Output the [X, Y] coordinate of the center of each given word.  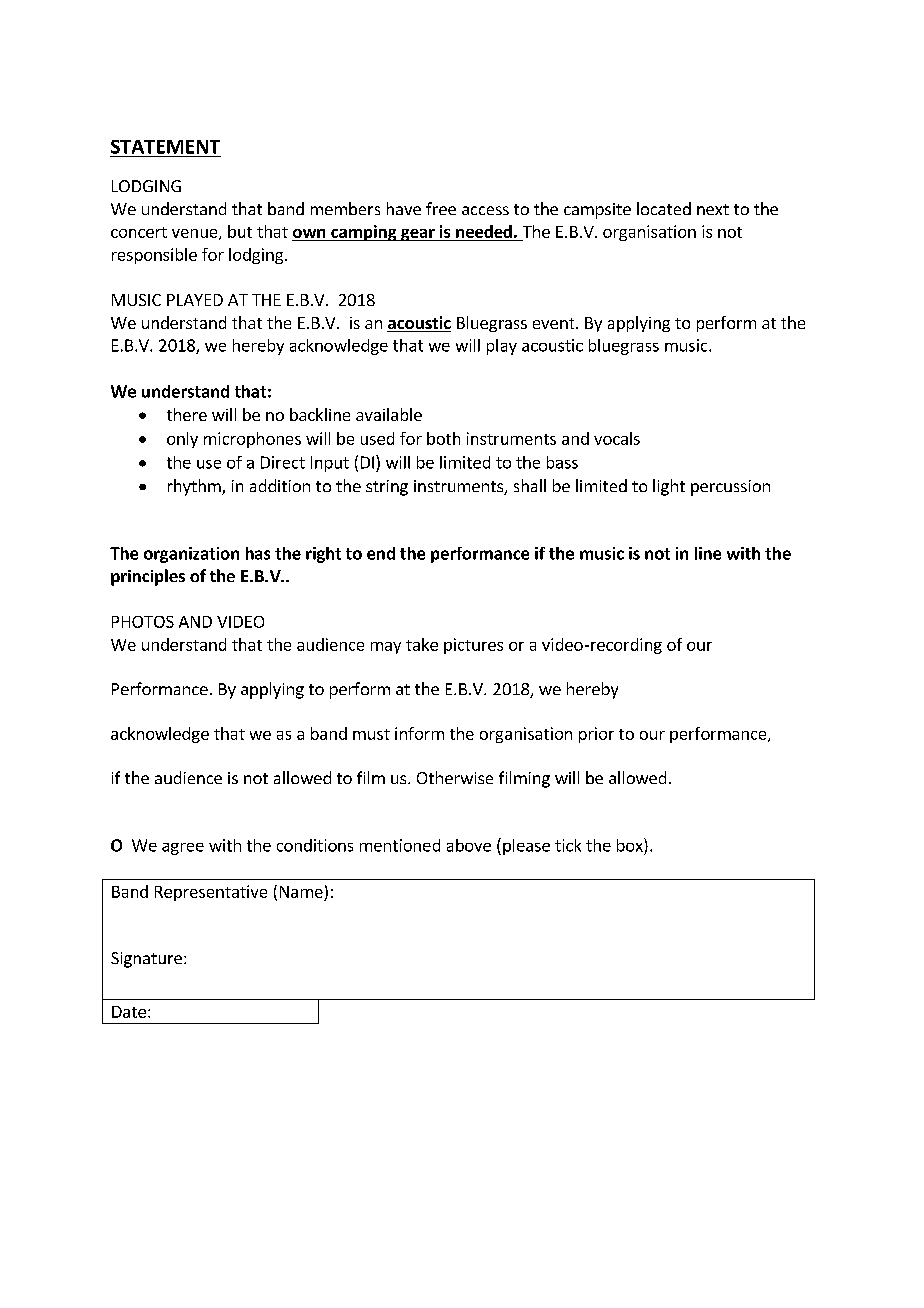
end [381, 553]
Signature [146, 960]
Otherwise [455, 777]
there [187, 414]
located [664, 208]
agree [183, 849]
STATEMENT [165, 147]
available [389, 414]
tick [568, 845]
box [631, 845]
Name [301, 892]
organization [191, 555]
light [669, 487]
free [441, 208]
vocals [617, 438]
